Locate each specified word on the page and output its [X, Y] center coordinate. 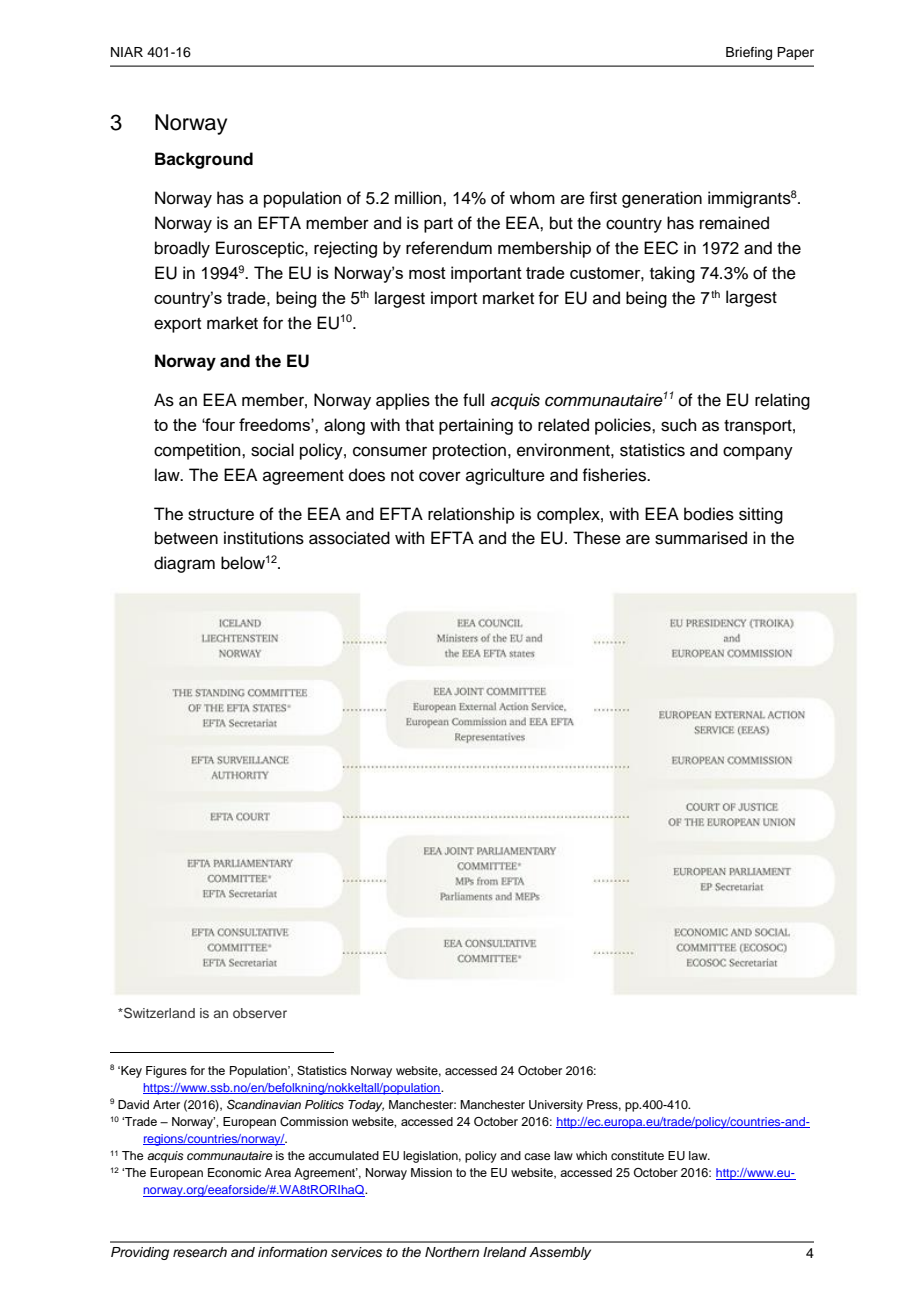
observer [260, 1013]
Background [204, 160]
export [177, 325]
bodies [709, 514]
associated [349, 538]
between [186, 538]
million [419, 198]
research [200, 1252]
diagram [184, 564]
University [556, 1106]
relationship [471, 515]
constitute [637, 1155]
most [427, 273]
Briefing [749, 53]
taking [672, 274]
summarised [701, 538]
